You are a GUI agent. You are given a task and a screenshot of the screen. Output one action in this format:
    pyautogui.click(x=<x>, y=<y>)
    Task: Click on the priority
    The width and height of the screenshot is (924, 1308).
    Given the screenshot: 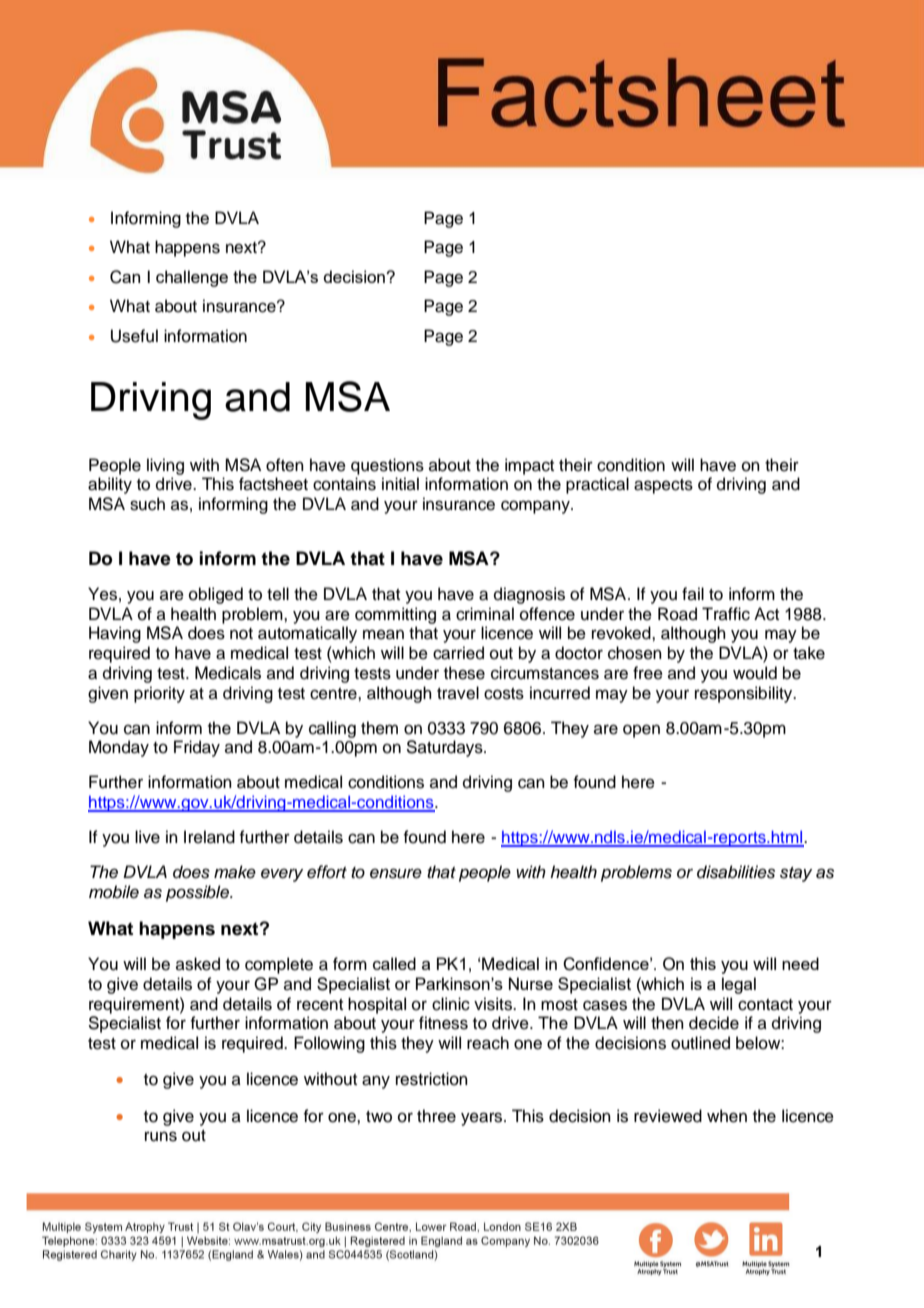 What is the action you would take?
    pyautogui.click(x=159, y=694)
